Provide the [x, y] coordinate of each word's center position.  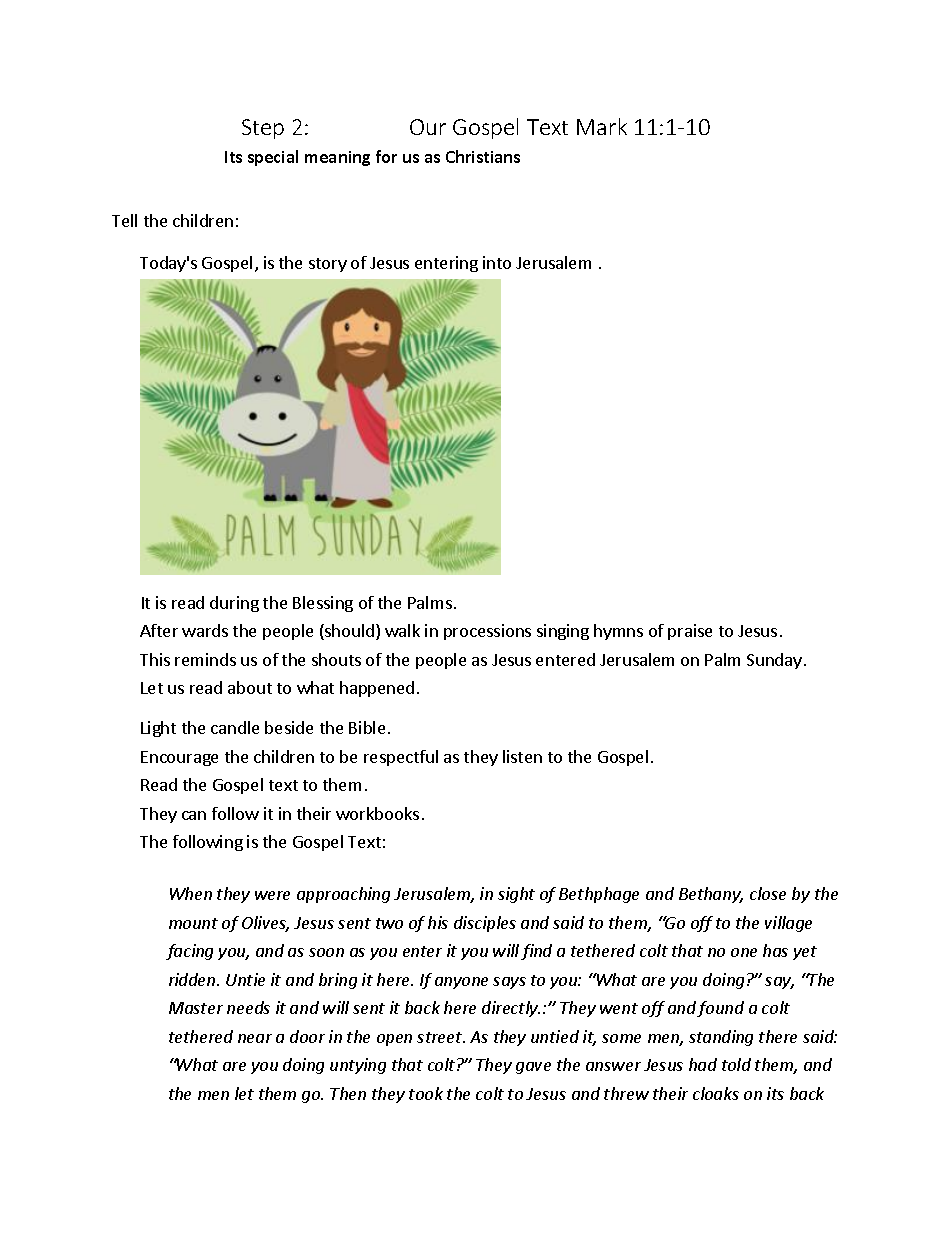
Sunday [774, 661]
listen [522, 756]
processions [487, 632]
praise [690, 632]
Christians [483, 156]
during [234, 604]
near [255, 1038]
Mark [602, 126]
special [273, 158]
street [441, 1037]
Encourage [179, 758]
